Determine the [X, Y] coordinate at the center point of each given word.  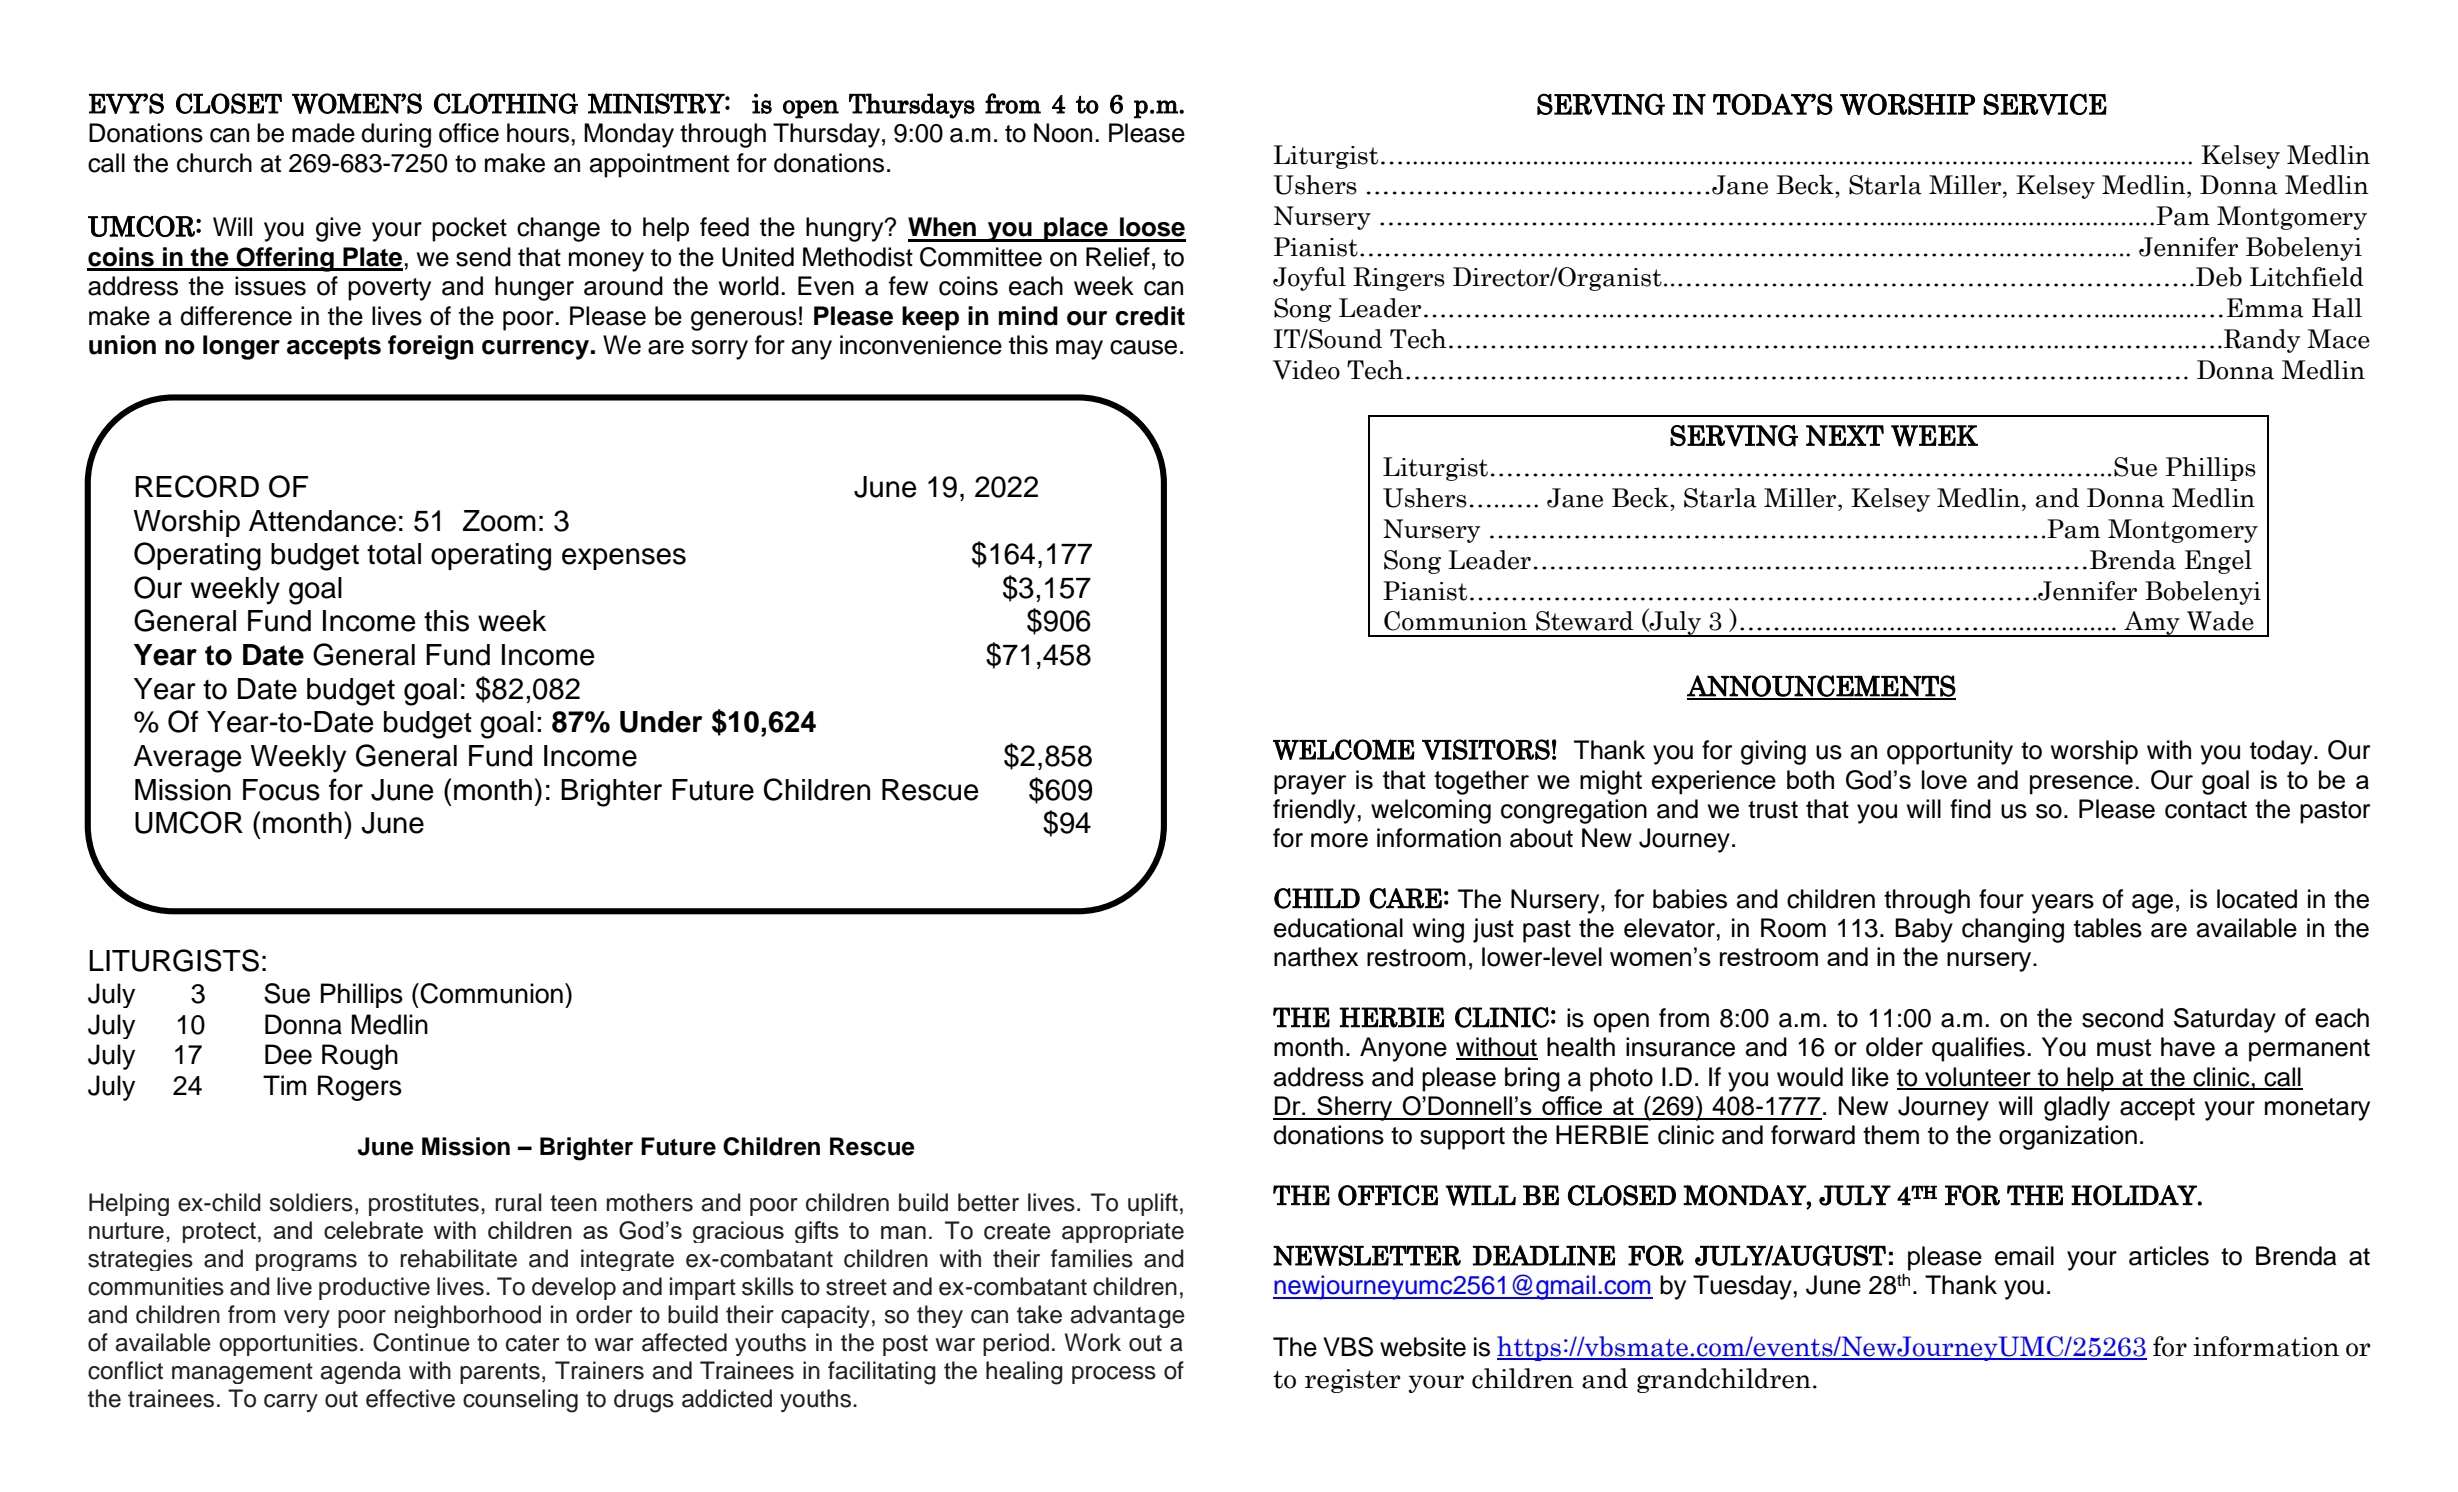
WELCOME [1344, 749]
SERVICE [2045, 104]
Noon [1063, 133]
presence [2081, 785]
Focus [281, 790]
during [396, 135]
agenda [361, 1372]
